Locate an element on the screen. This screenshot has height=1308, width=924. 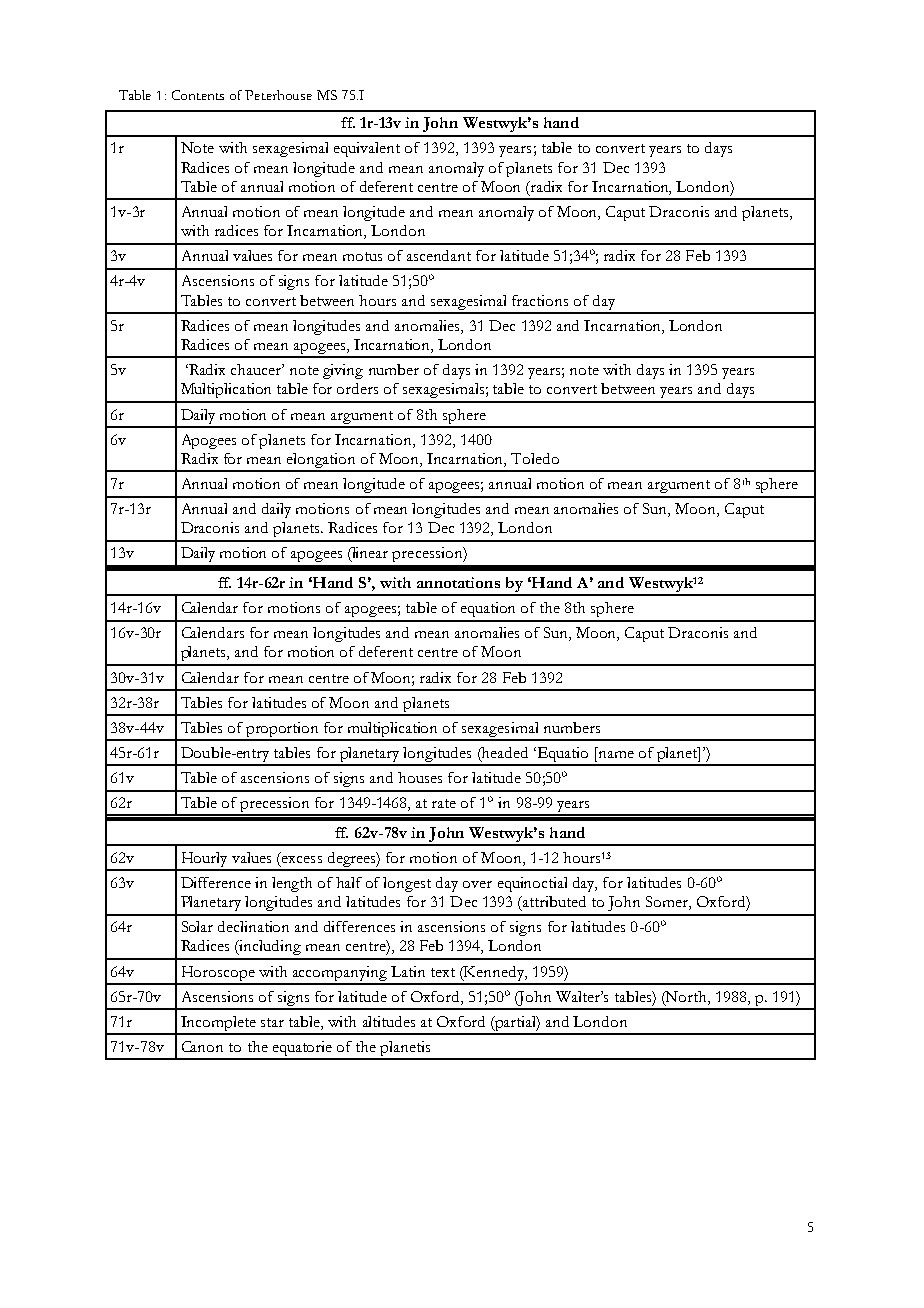
Contents is located at coordinates (198, 95).
